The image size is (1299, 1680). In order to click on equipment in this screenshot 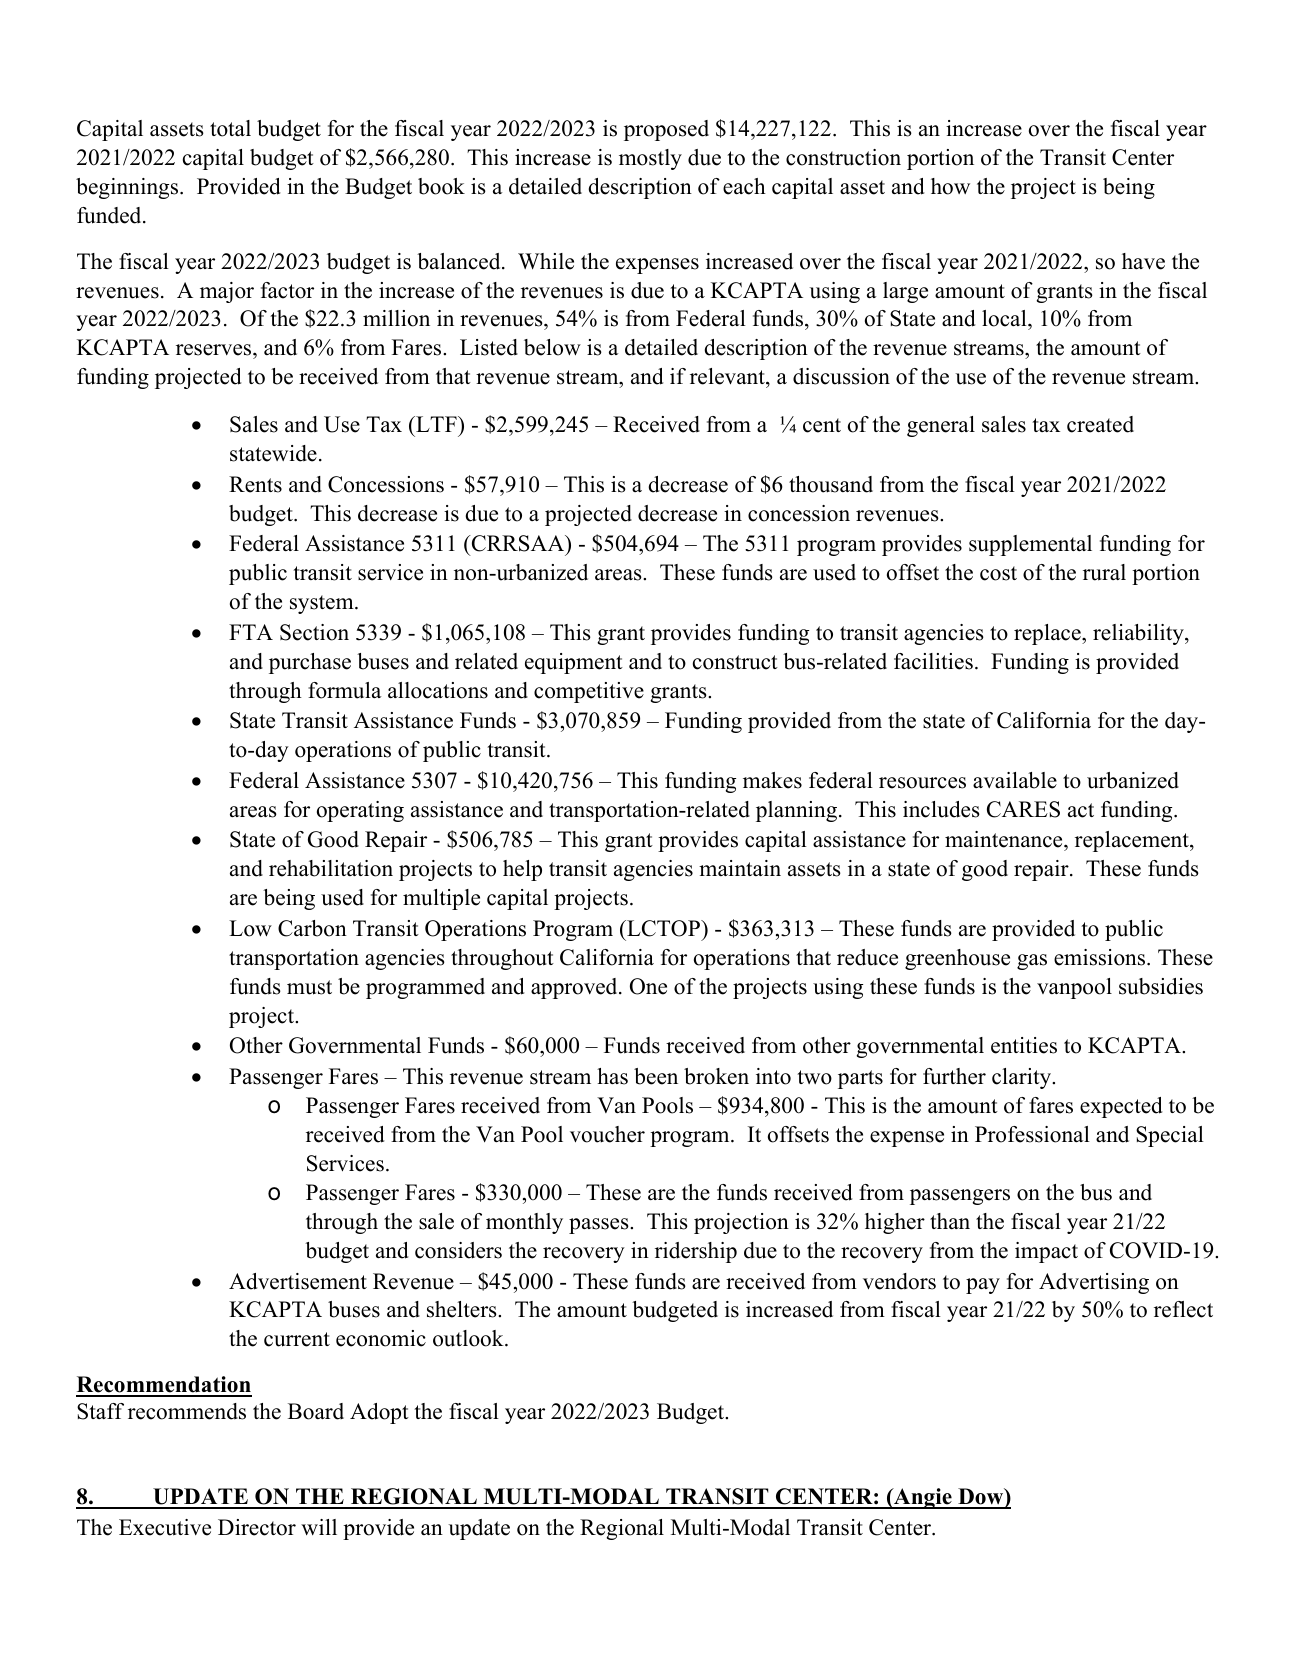, I will do `click(574, 663)`.
